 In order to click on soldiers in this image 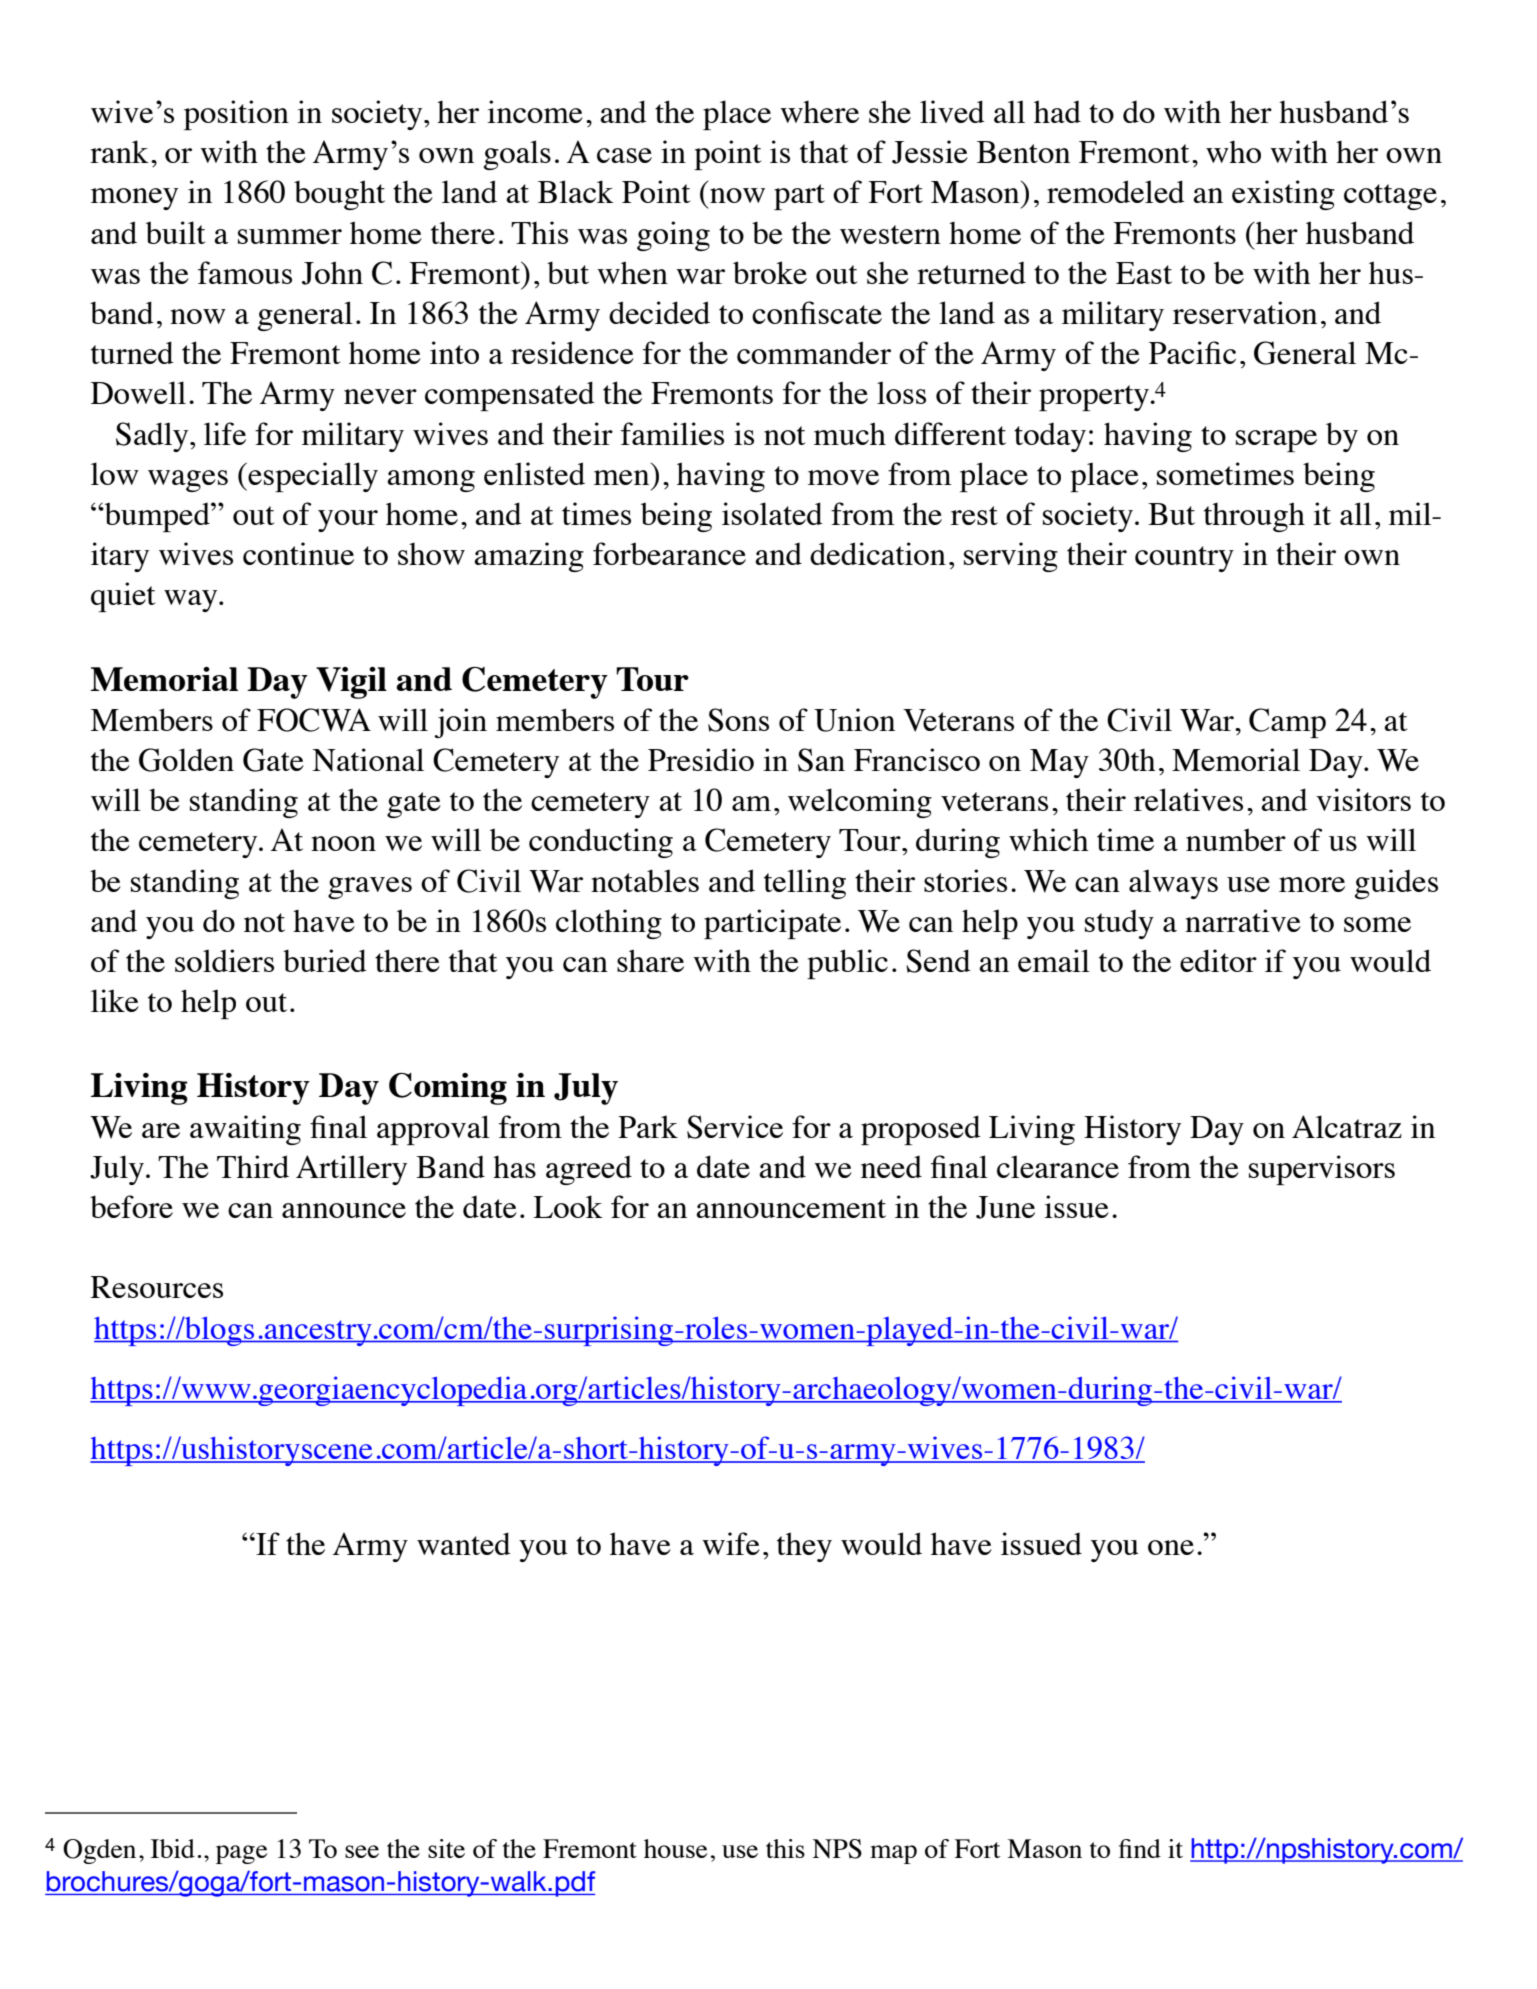, I will do `click(224, 960)`.
